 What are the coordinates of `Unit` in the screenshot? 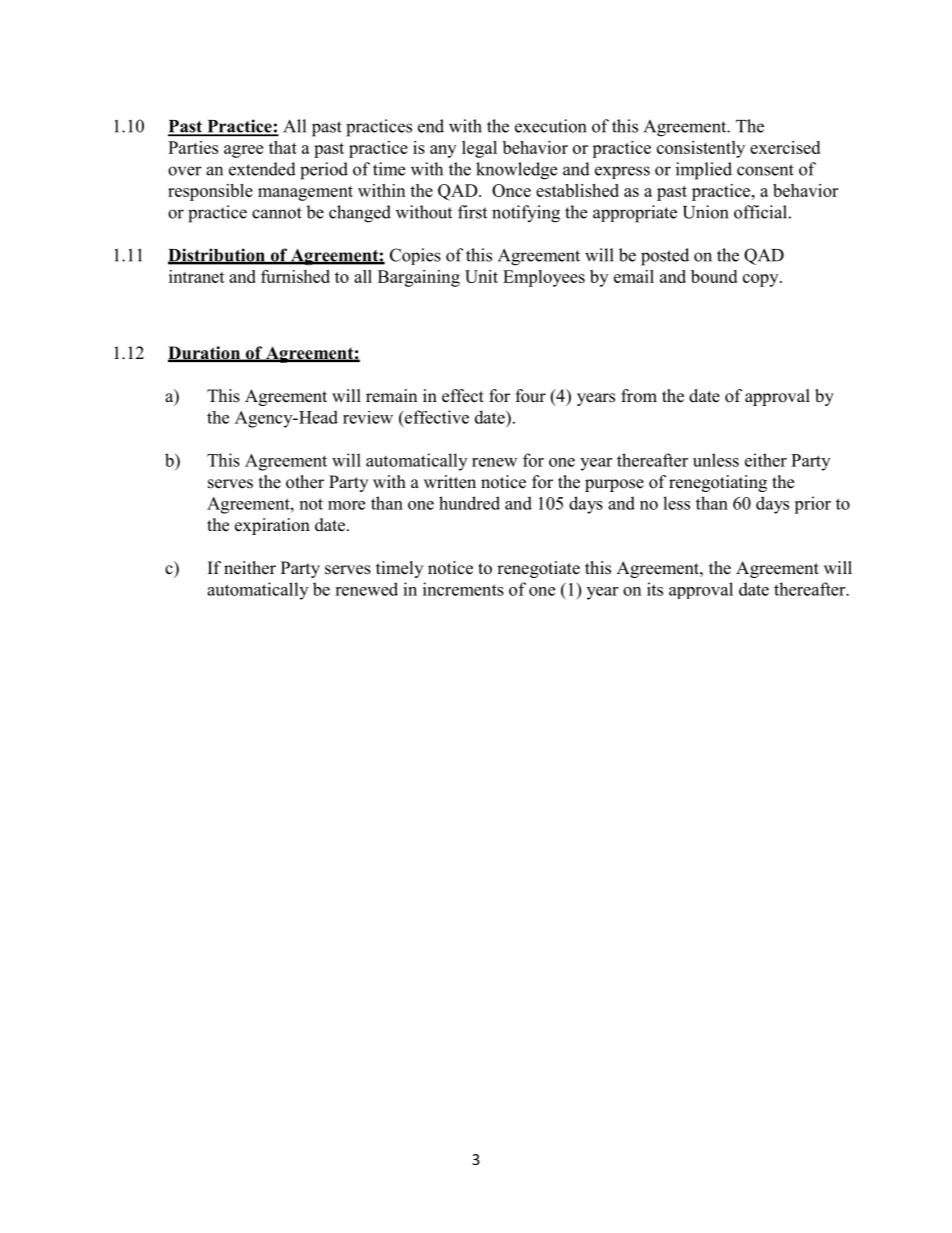 It's located at (481, 276).
